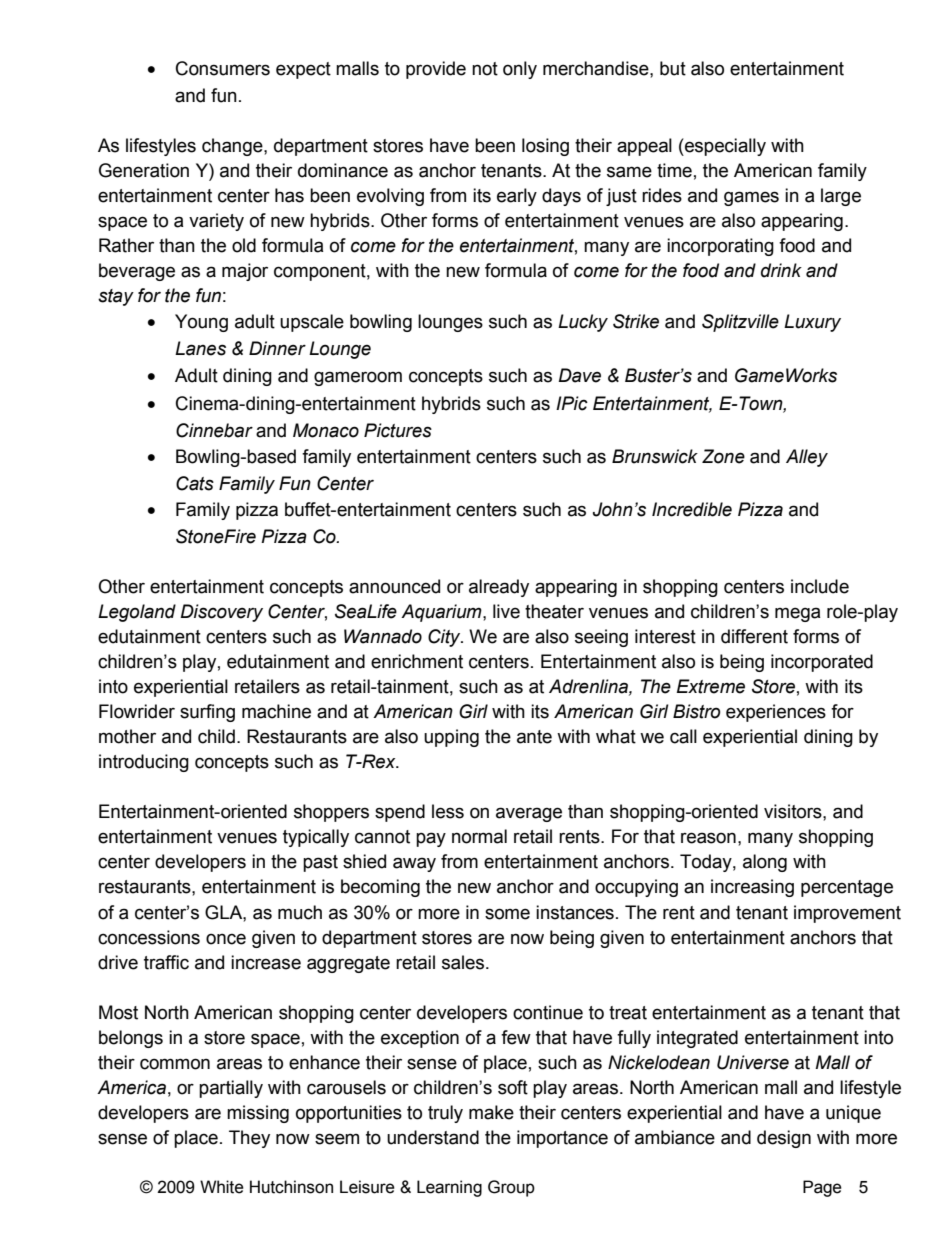 The image size is (952, 1233). Describe the element at coordinates (166, 962) in the screenshot. I see `traffic` at that location.
